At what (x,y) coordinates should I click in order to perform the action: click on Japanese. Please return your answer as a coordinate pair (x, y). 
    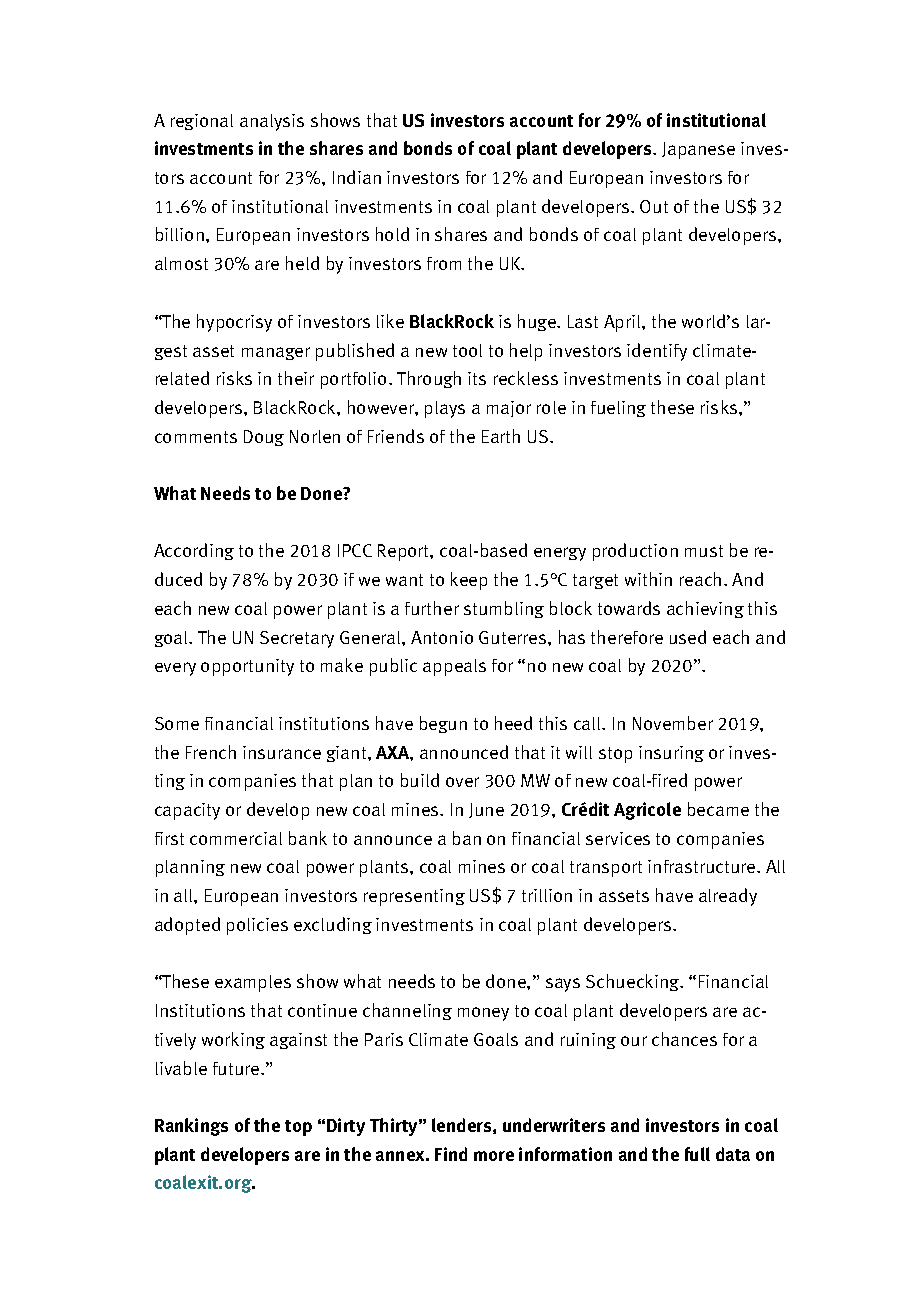
    Looking at the image, I should click on (698, 150).
